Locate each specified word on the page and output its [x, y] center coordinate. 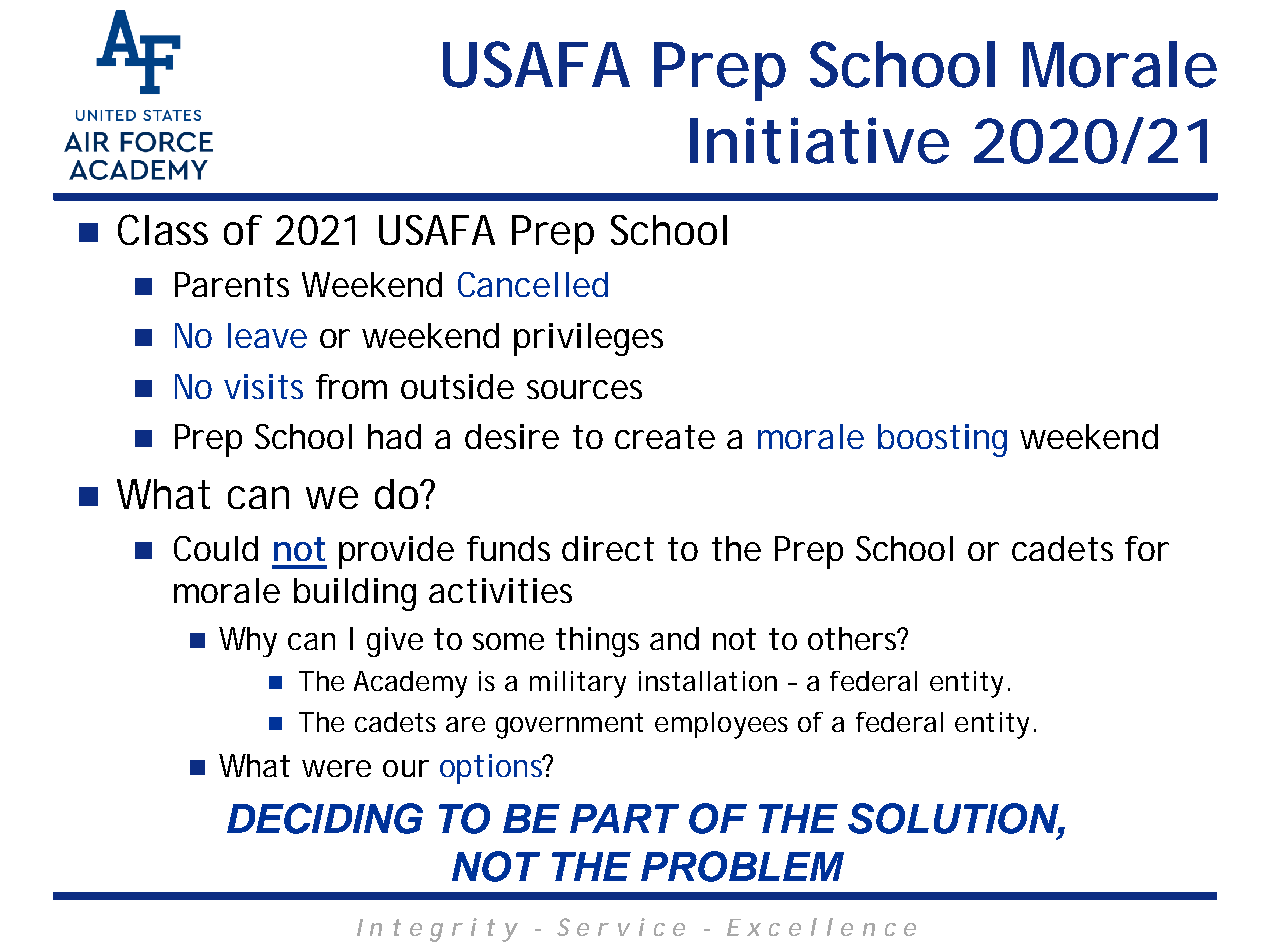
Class [163, 229]
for [1147, 548]
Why [248, 642]
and [674, 638]
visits [263, 386]
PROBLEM [742, 866]
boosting [942, 440]
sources [584, 389]
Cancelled [533, 284]
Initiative [819, 140]
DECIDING [325, 818]
